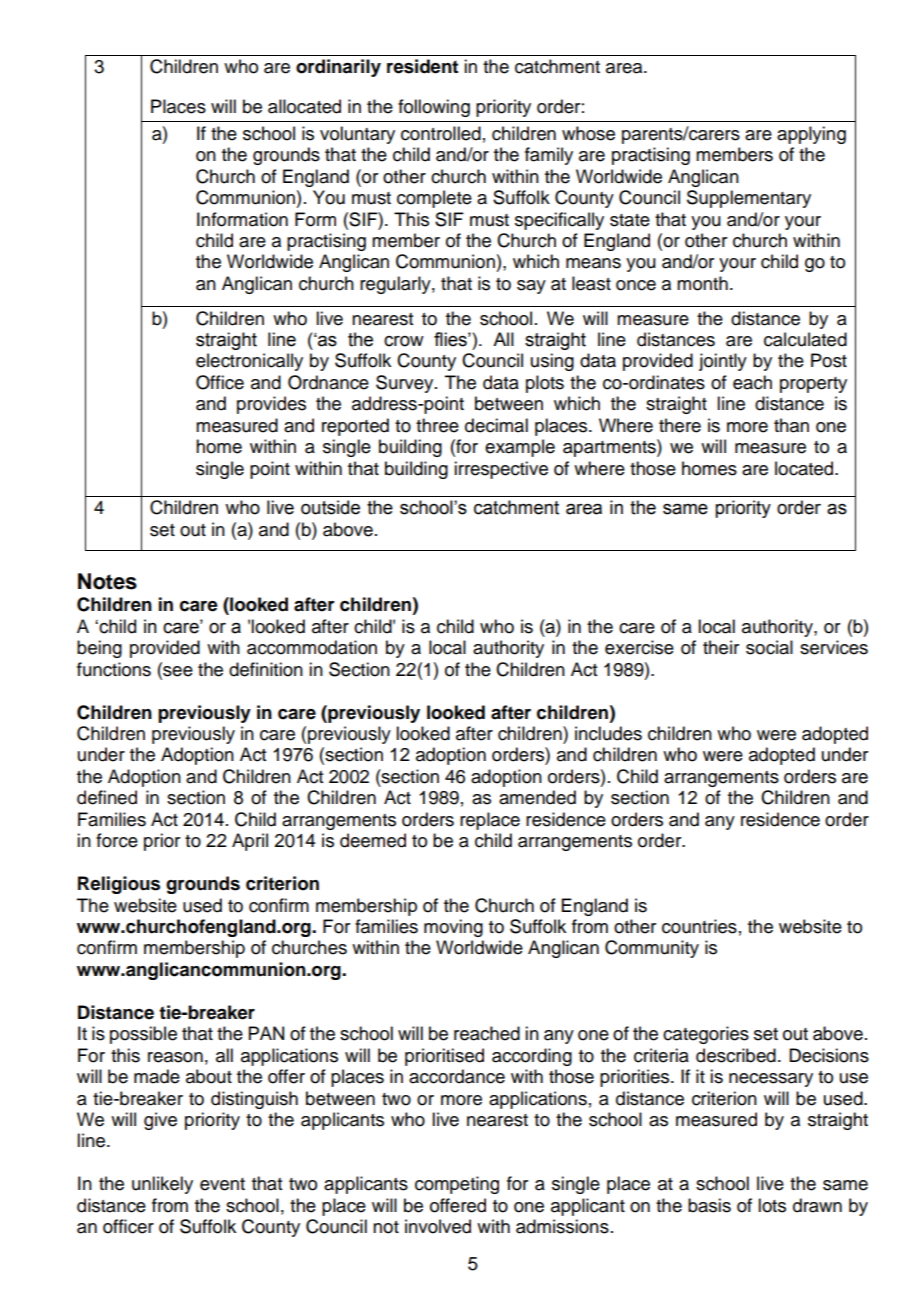  What do you see at coordinates (177, 670) in the page?
I see `see` at bounding box center [177, 670].
